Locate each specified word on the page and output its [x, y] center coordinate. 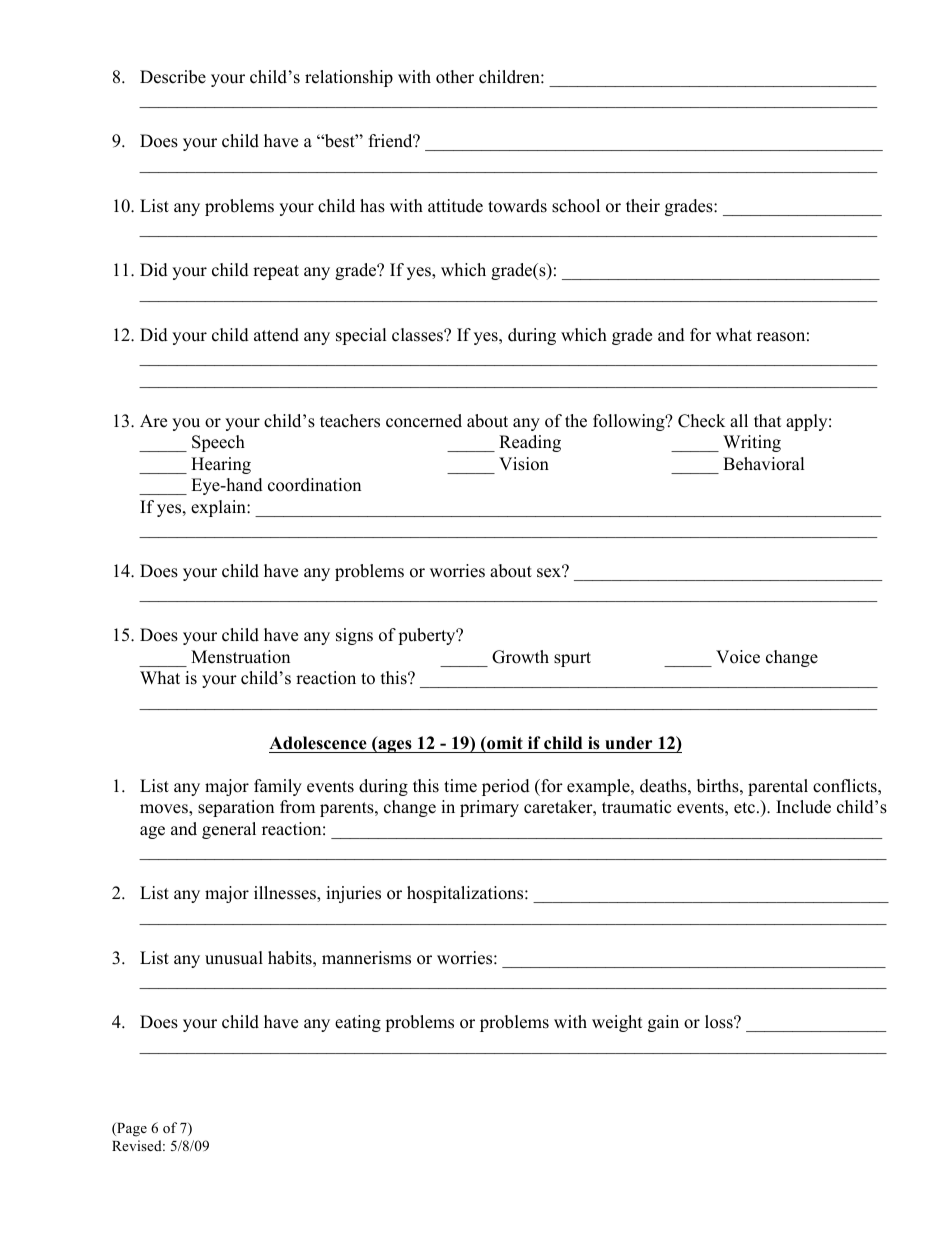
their [643, 206]
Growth [520, 657]
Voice [738, 657]
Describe [173, 77]
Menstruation [240, 657]
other [455, 77]
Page [131, 1130]
